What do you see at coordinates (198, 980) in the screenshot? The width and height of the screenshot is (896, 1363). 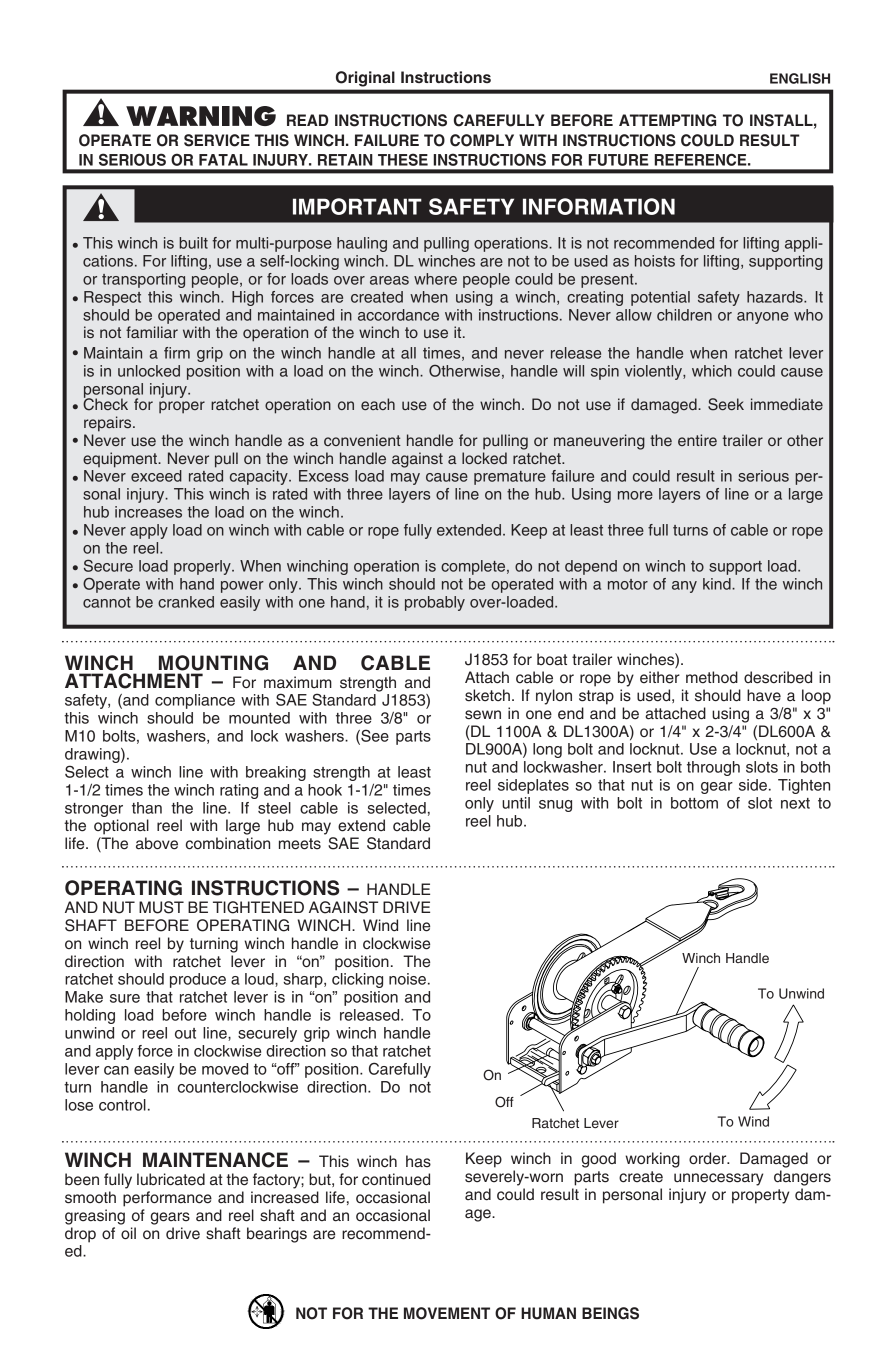 I see `produce` at bounding box center [198, 980].
